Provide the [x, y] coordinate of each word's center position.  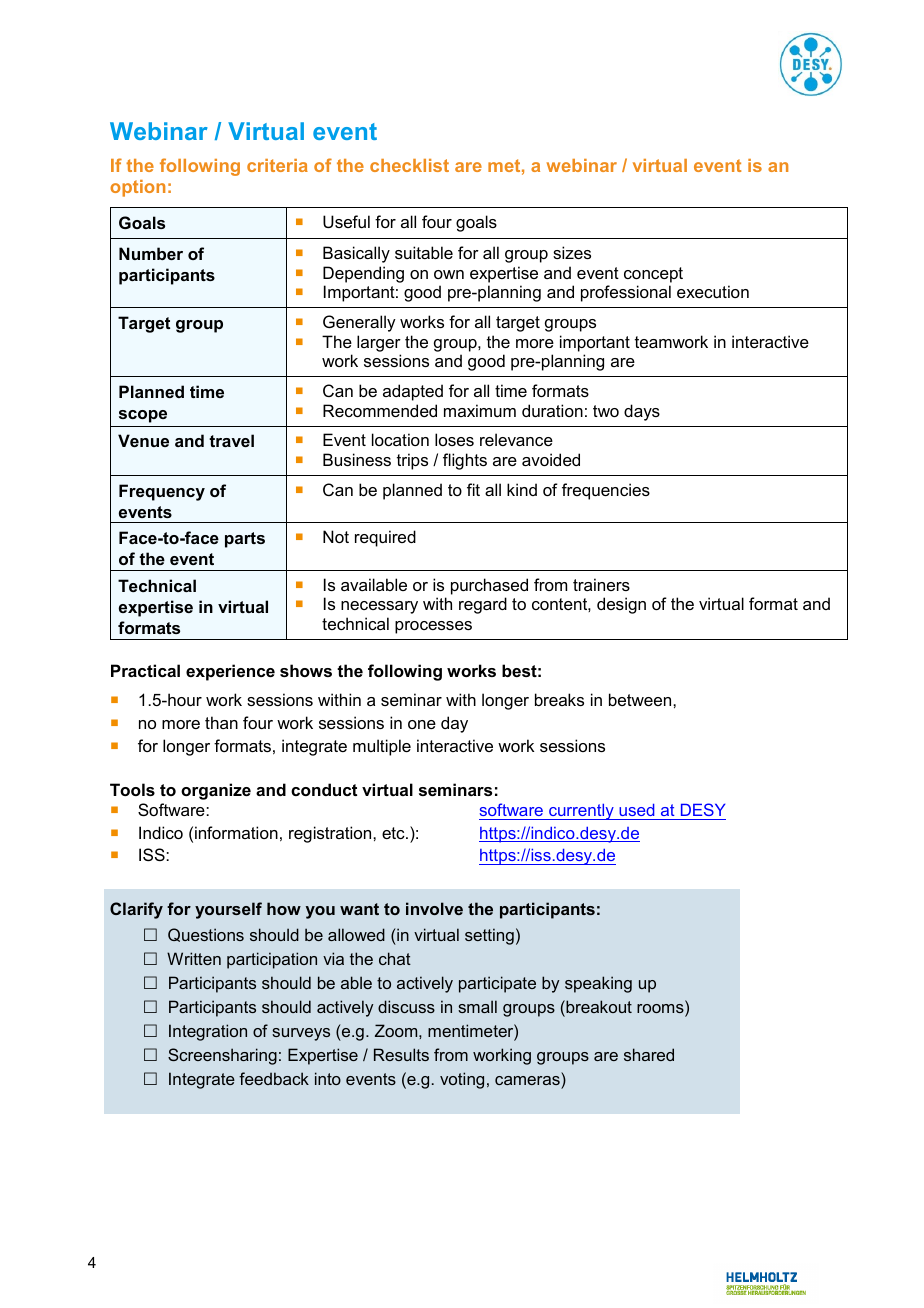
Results [401, 1054]
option [137, 188]
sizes [572, 252]
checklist [409, 165]
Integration [208, 1032]
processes [433, 627]
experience [230, 672]
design [621, 605]
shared [649, 1054]
